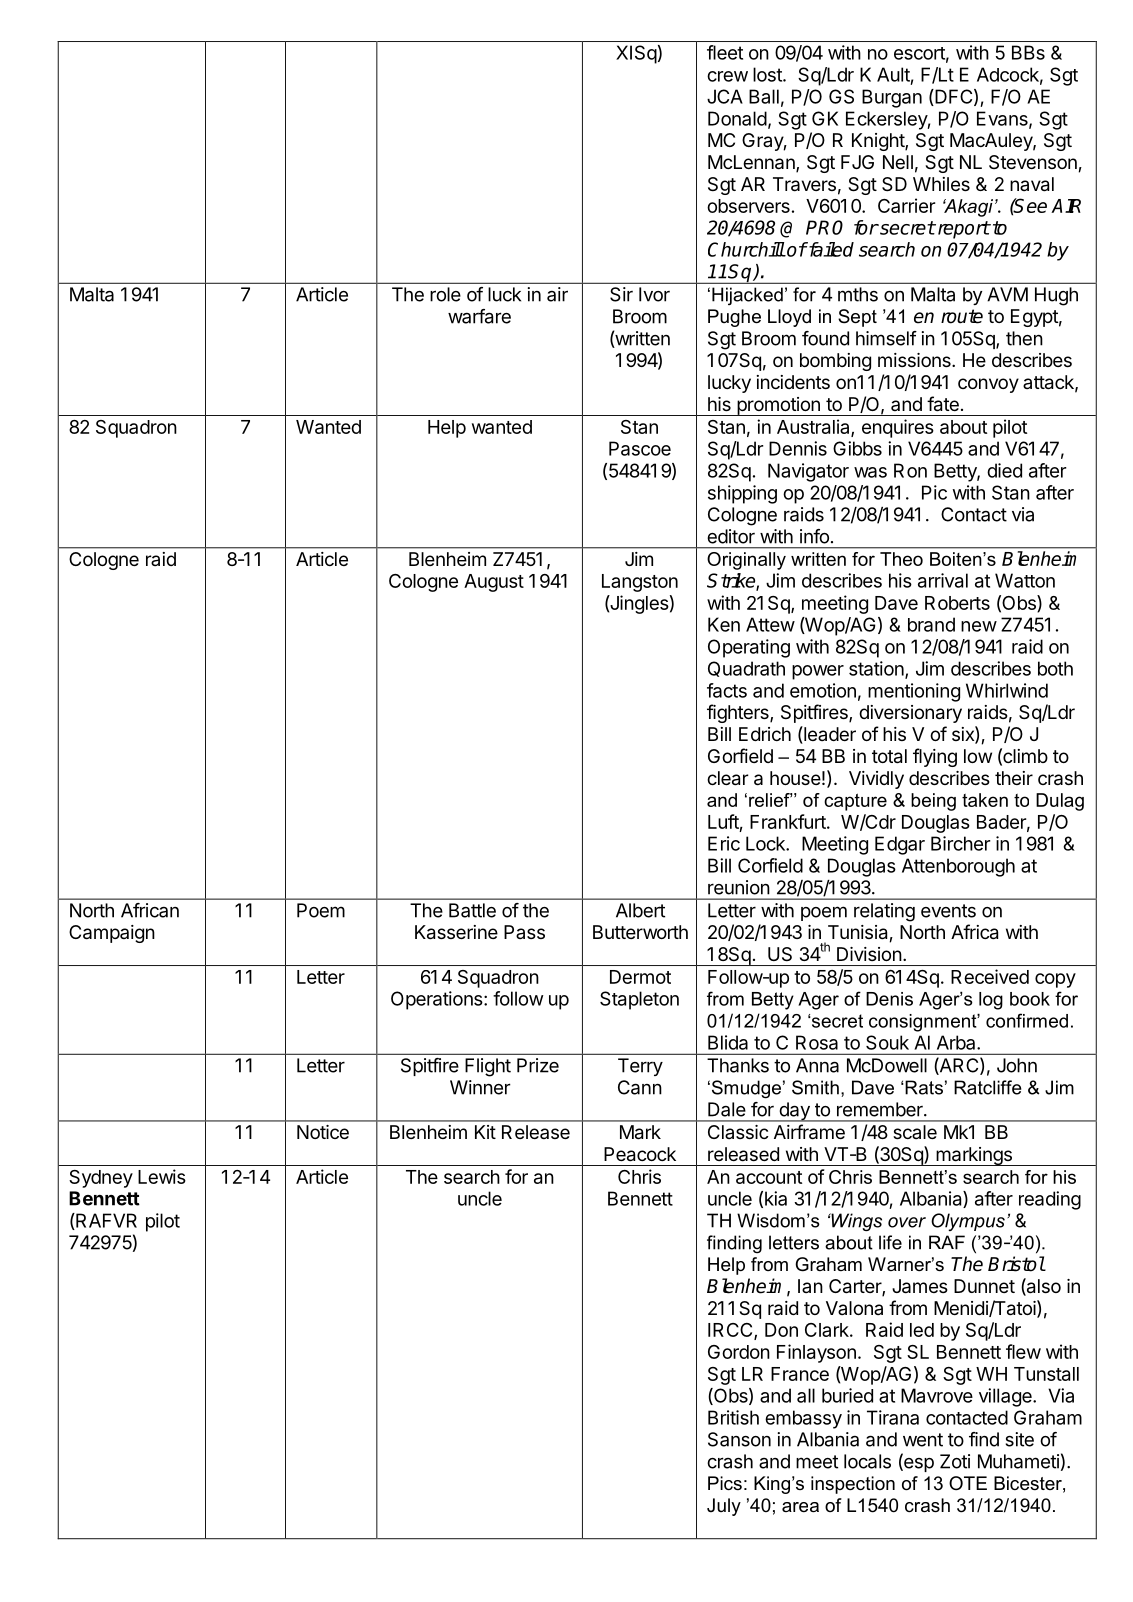 The image size is (1133, 1602). I want to click on warfare, so click(479, 316).
